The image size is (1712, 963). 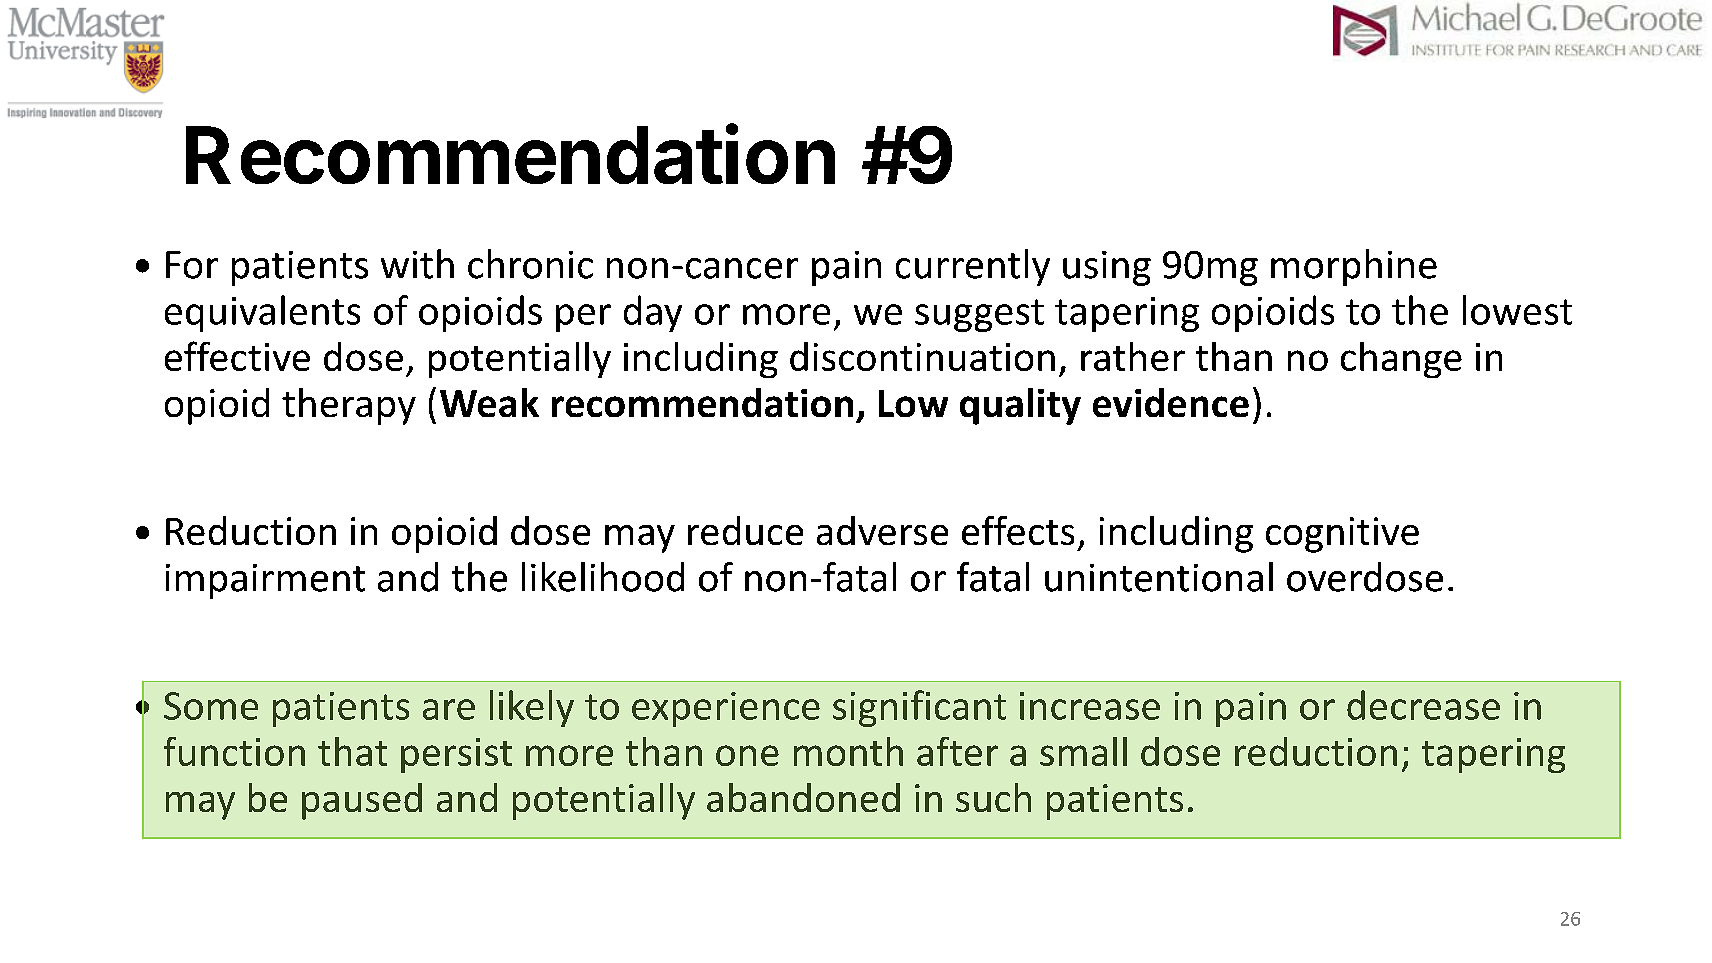 What do you see at coordinates (1342, 535) in the image?
I see `cognitive` at bounding box center [1342, 535].
